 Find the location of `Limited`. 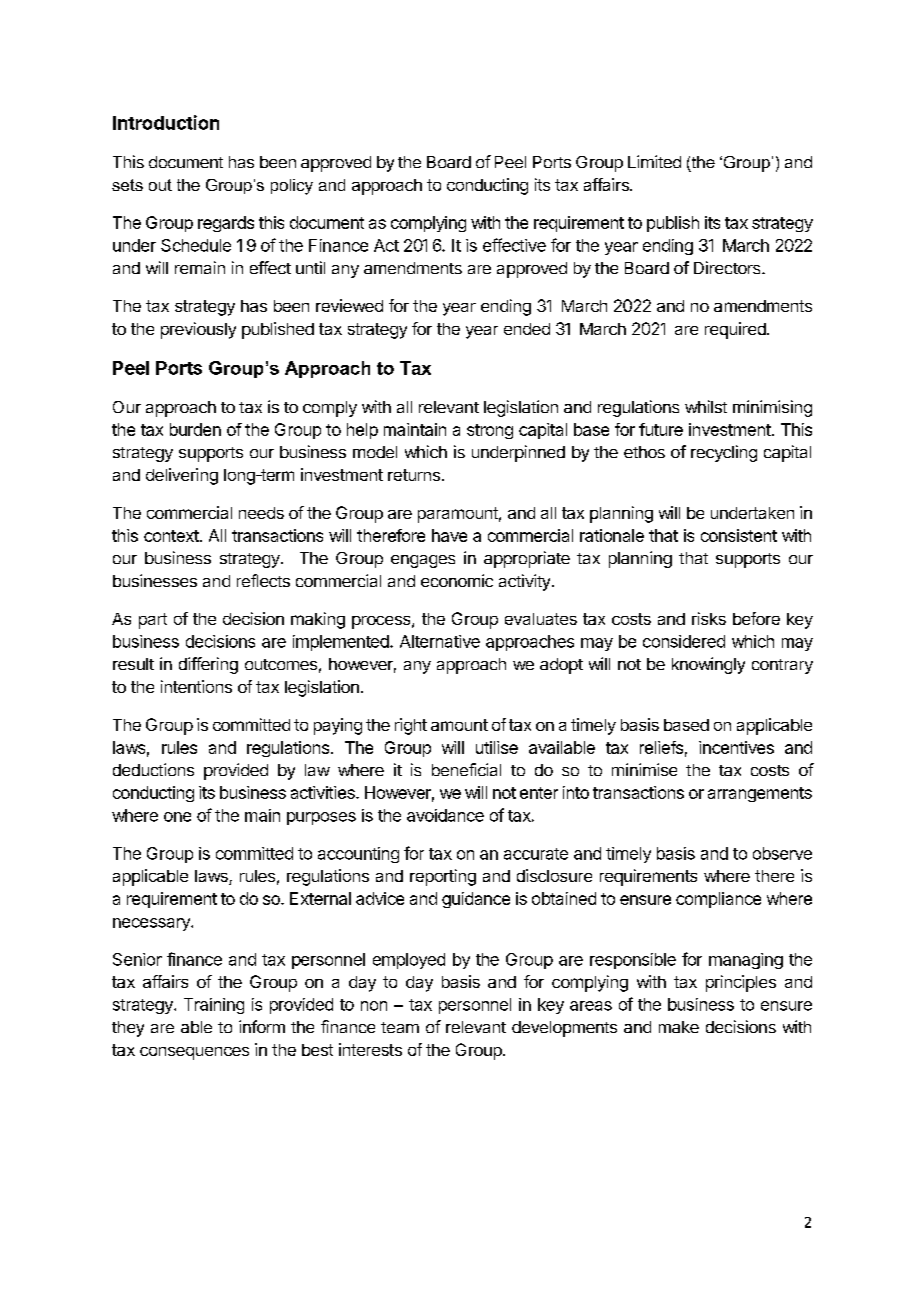

Limited is located at coordinates (654, 161).
